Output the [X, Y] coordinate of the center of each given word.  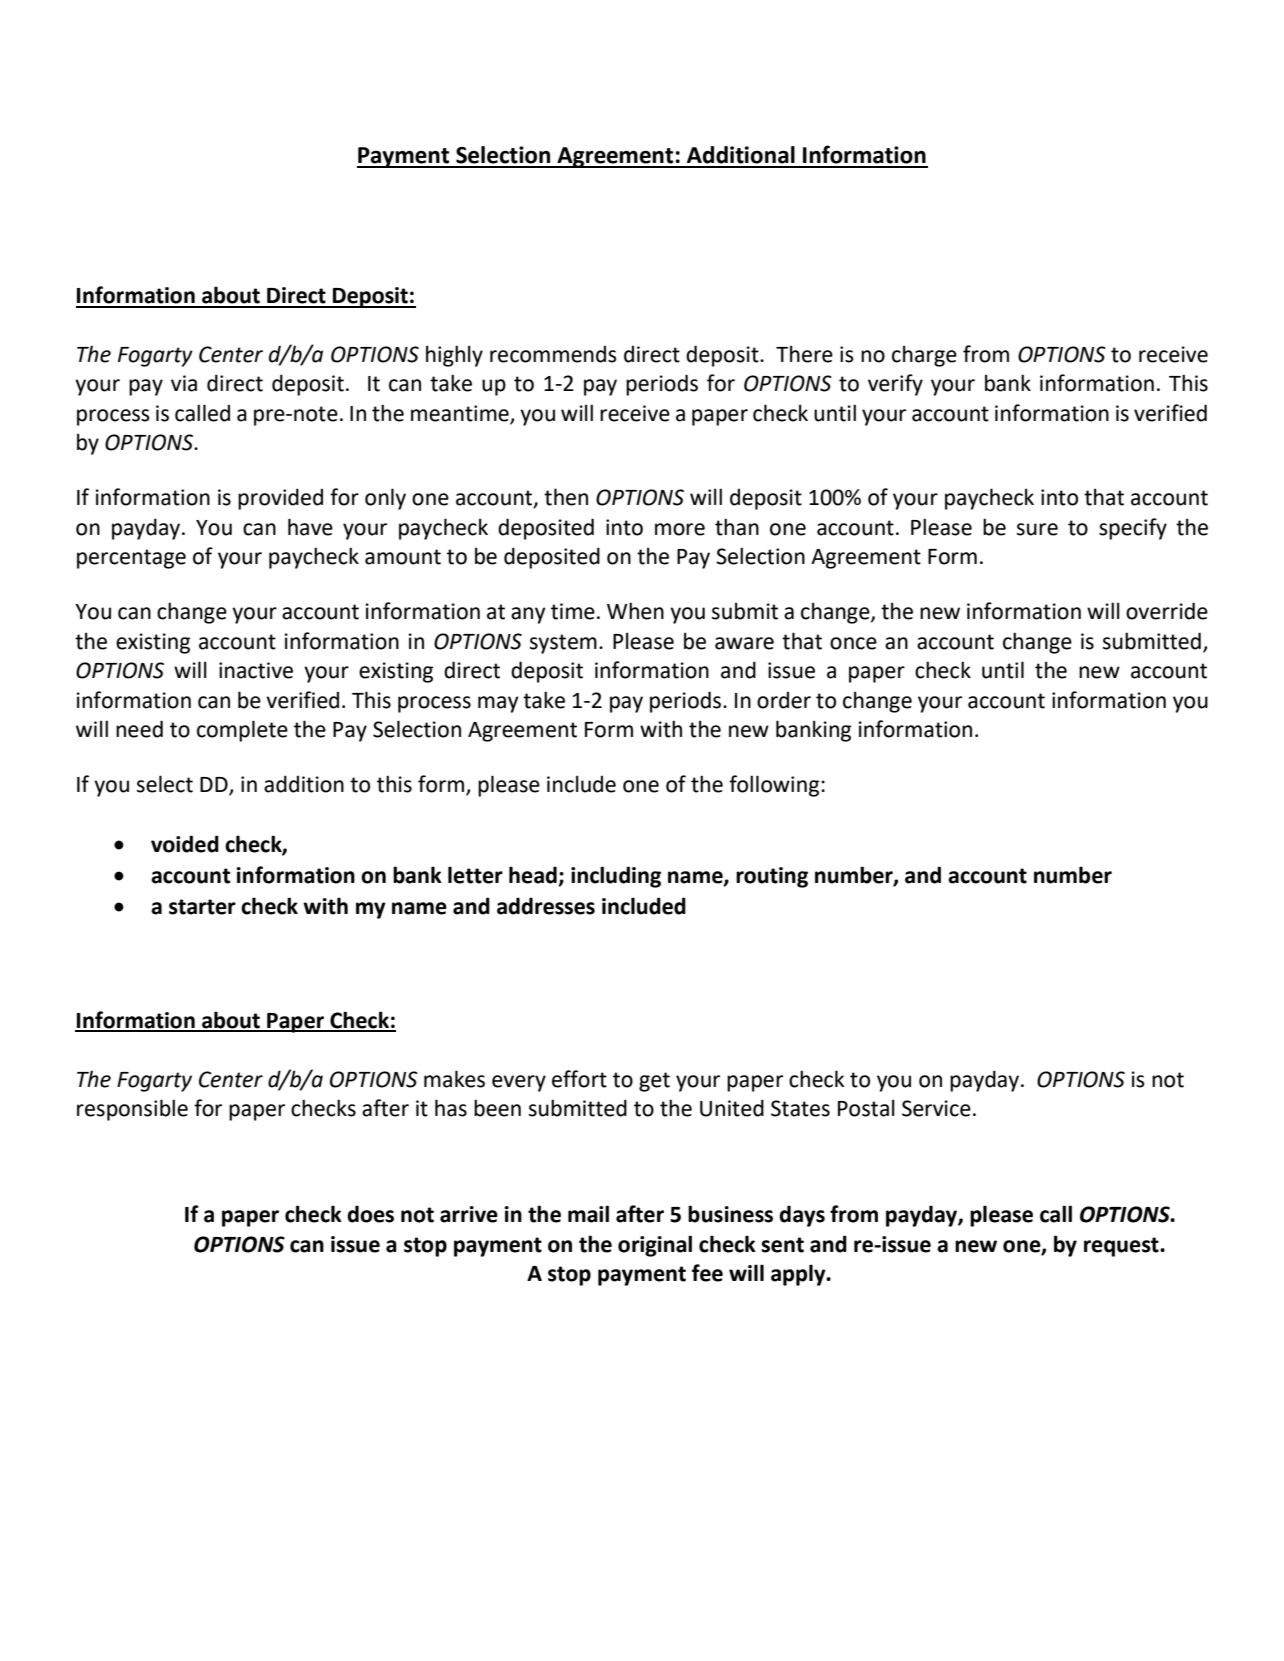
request [1122, 1247]
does [370, 1214]
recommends [553, 354]
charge [924, 356]
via [184, 383]
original [655, 1246]
